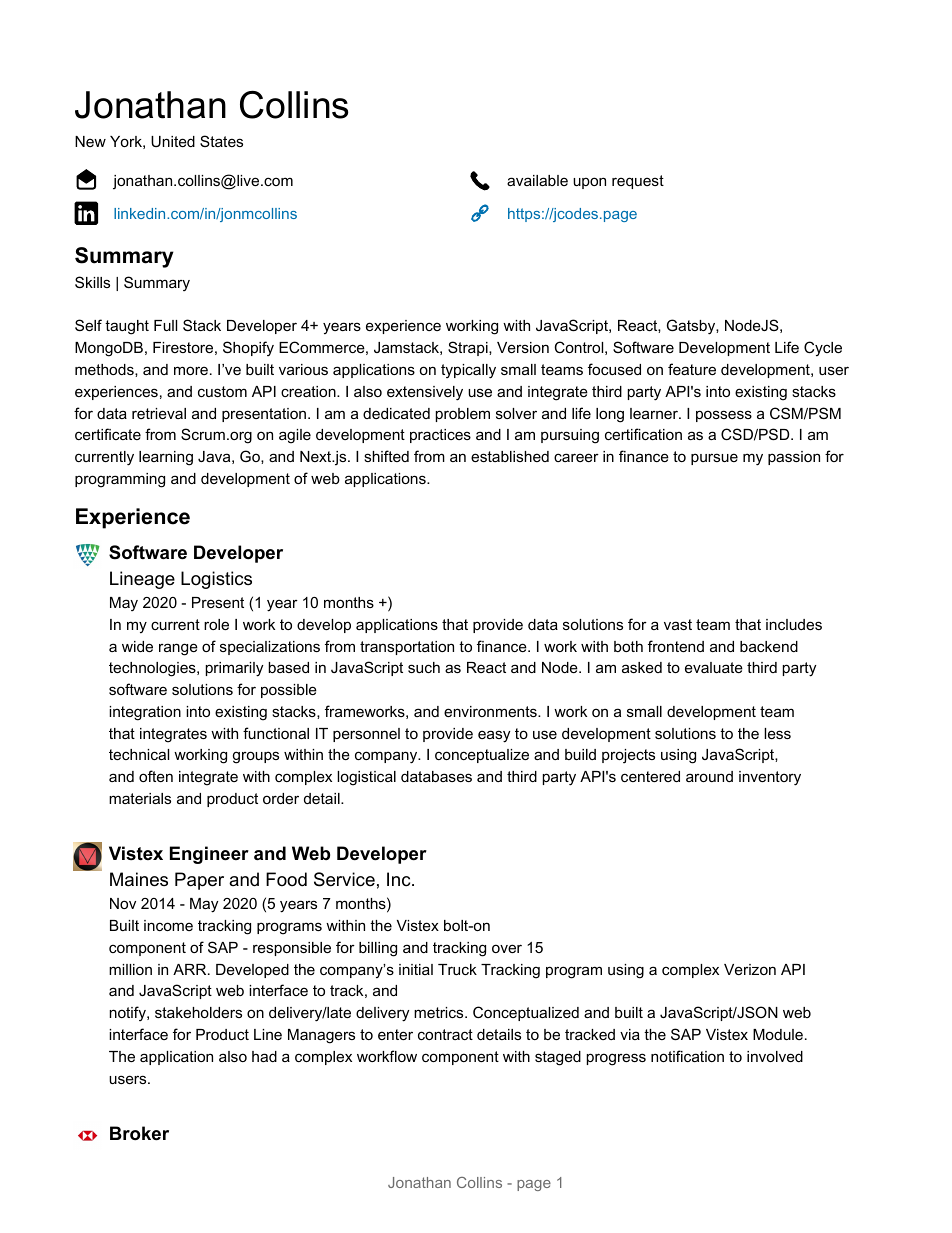 The width and height of the screenshot is (952, 1233). What do you see at coordinates (714, 459) in the screenshot?
I see `pursue` at bounding box center [714, 459].
